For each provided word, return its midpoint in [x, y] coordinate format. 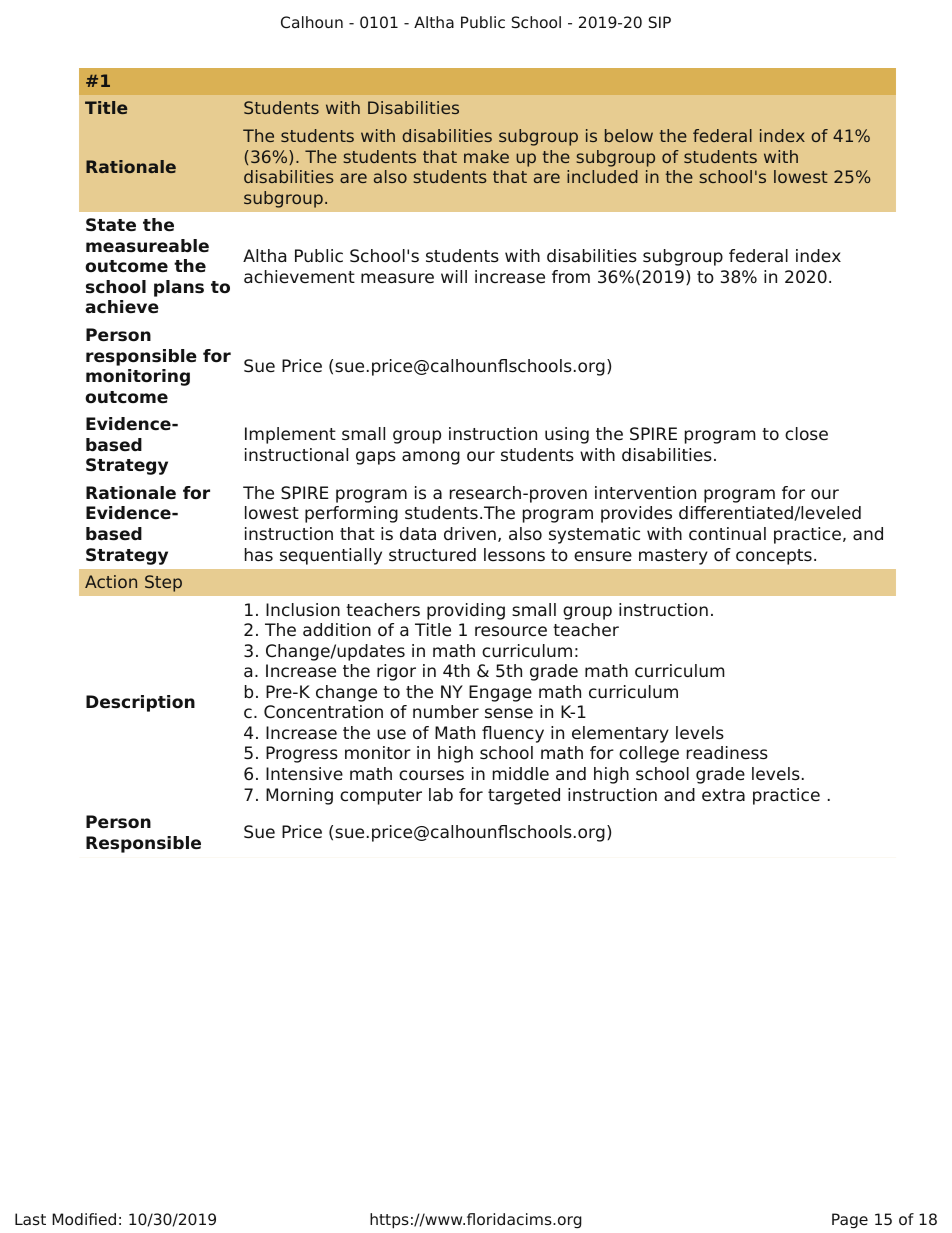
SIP [660, 22]
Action [111, 581]
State [111, 225]
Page [850, 1221]
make [486, 156]
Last [30, 1219]
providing [466, 611]
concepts [774, 557]
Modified [84, 1219]
